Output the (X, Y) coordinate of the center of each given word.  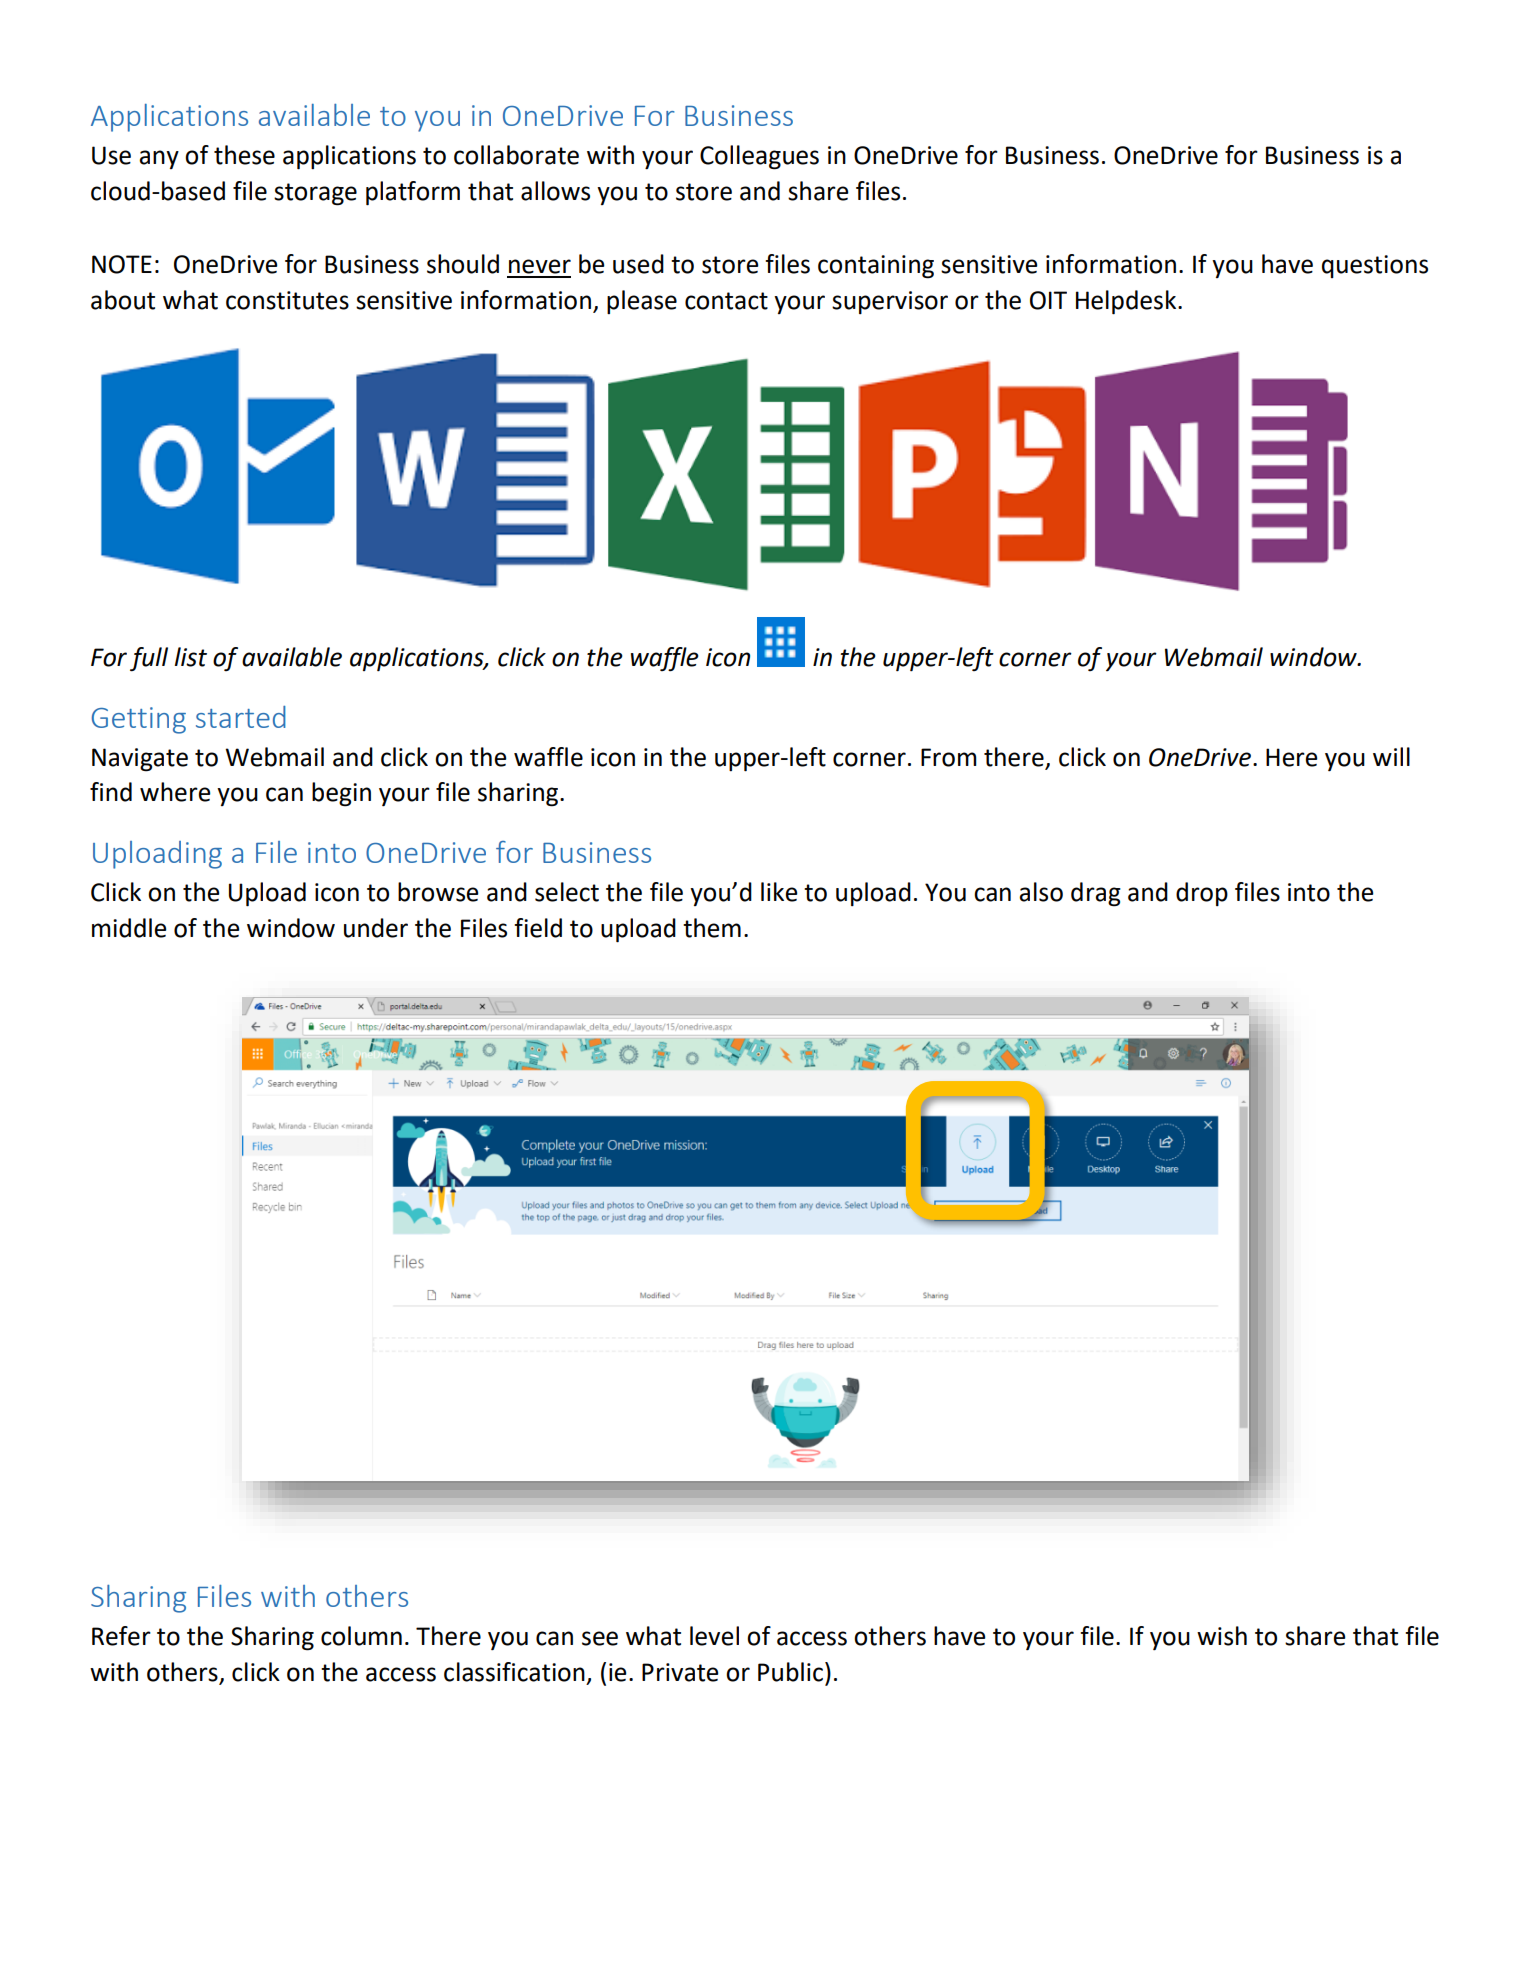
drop (1202, 894)
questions (1375, 266)
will (1391, 756)
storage (315, 194)
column (361, 1636)
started (241, 717)
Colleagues (759, 157)
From (949, 757)
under (376, 928)
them (712, 928)
